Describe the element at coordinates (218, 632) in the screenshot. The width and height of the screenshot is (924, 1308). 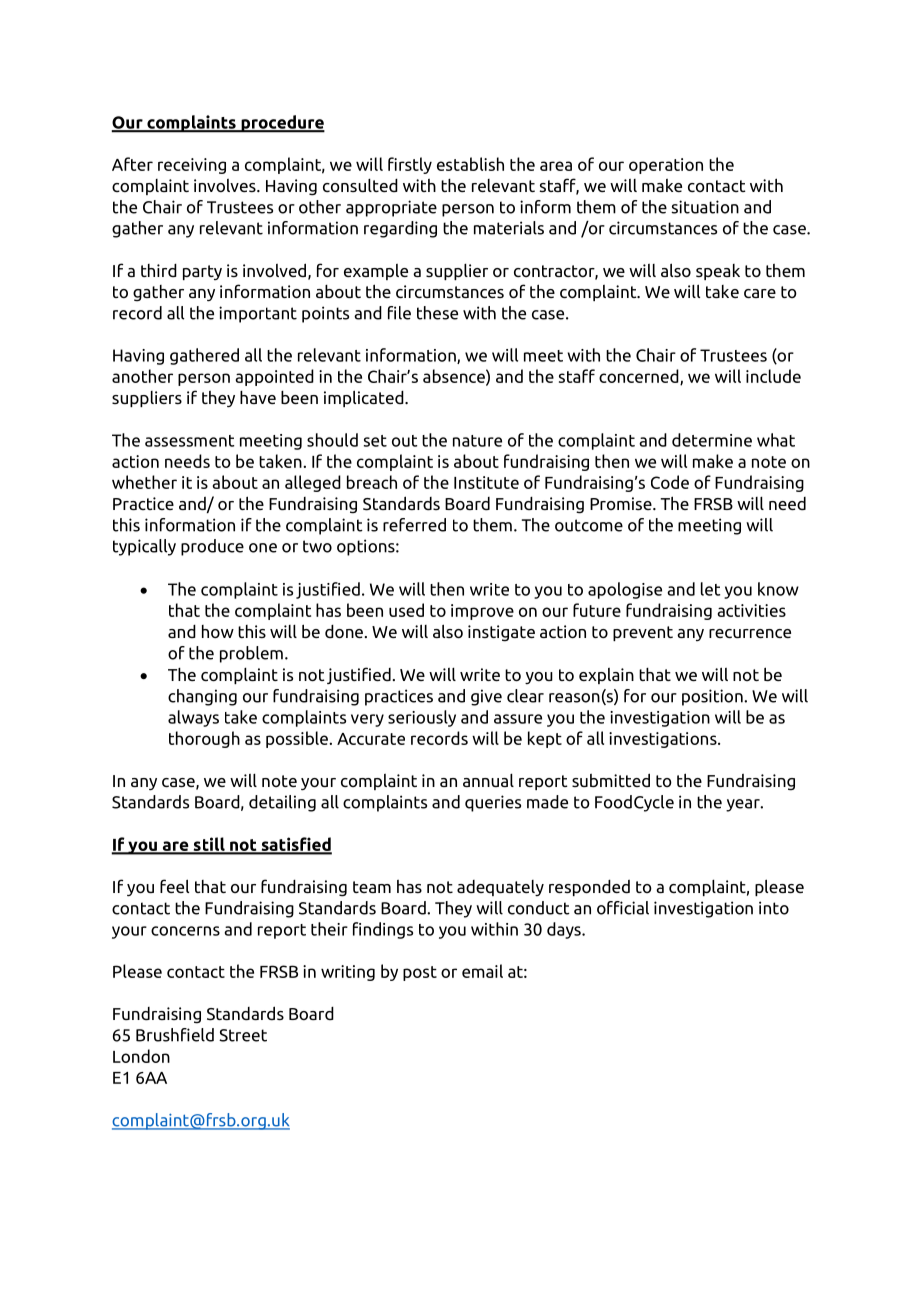
I see `how` at that location.
